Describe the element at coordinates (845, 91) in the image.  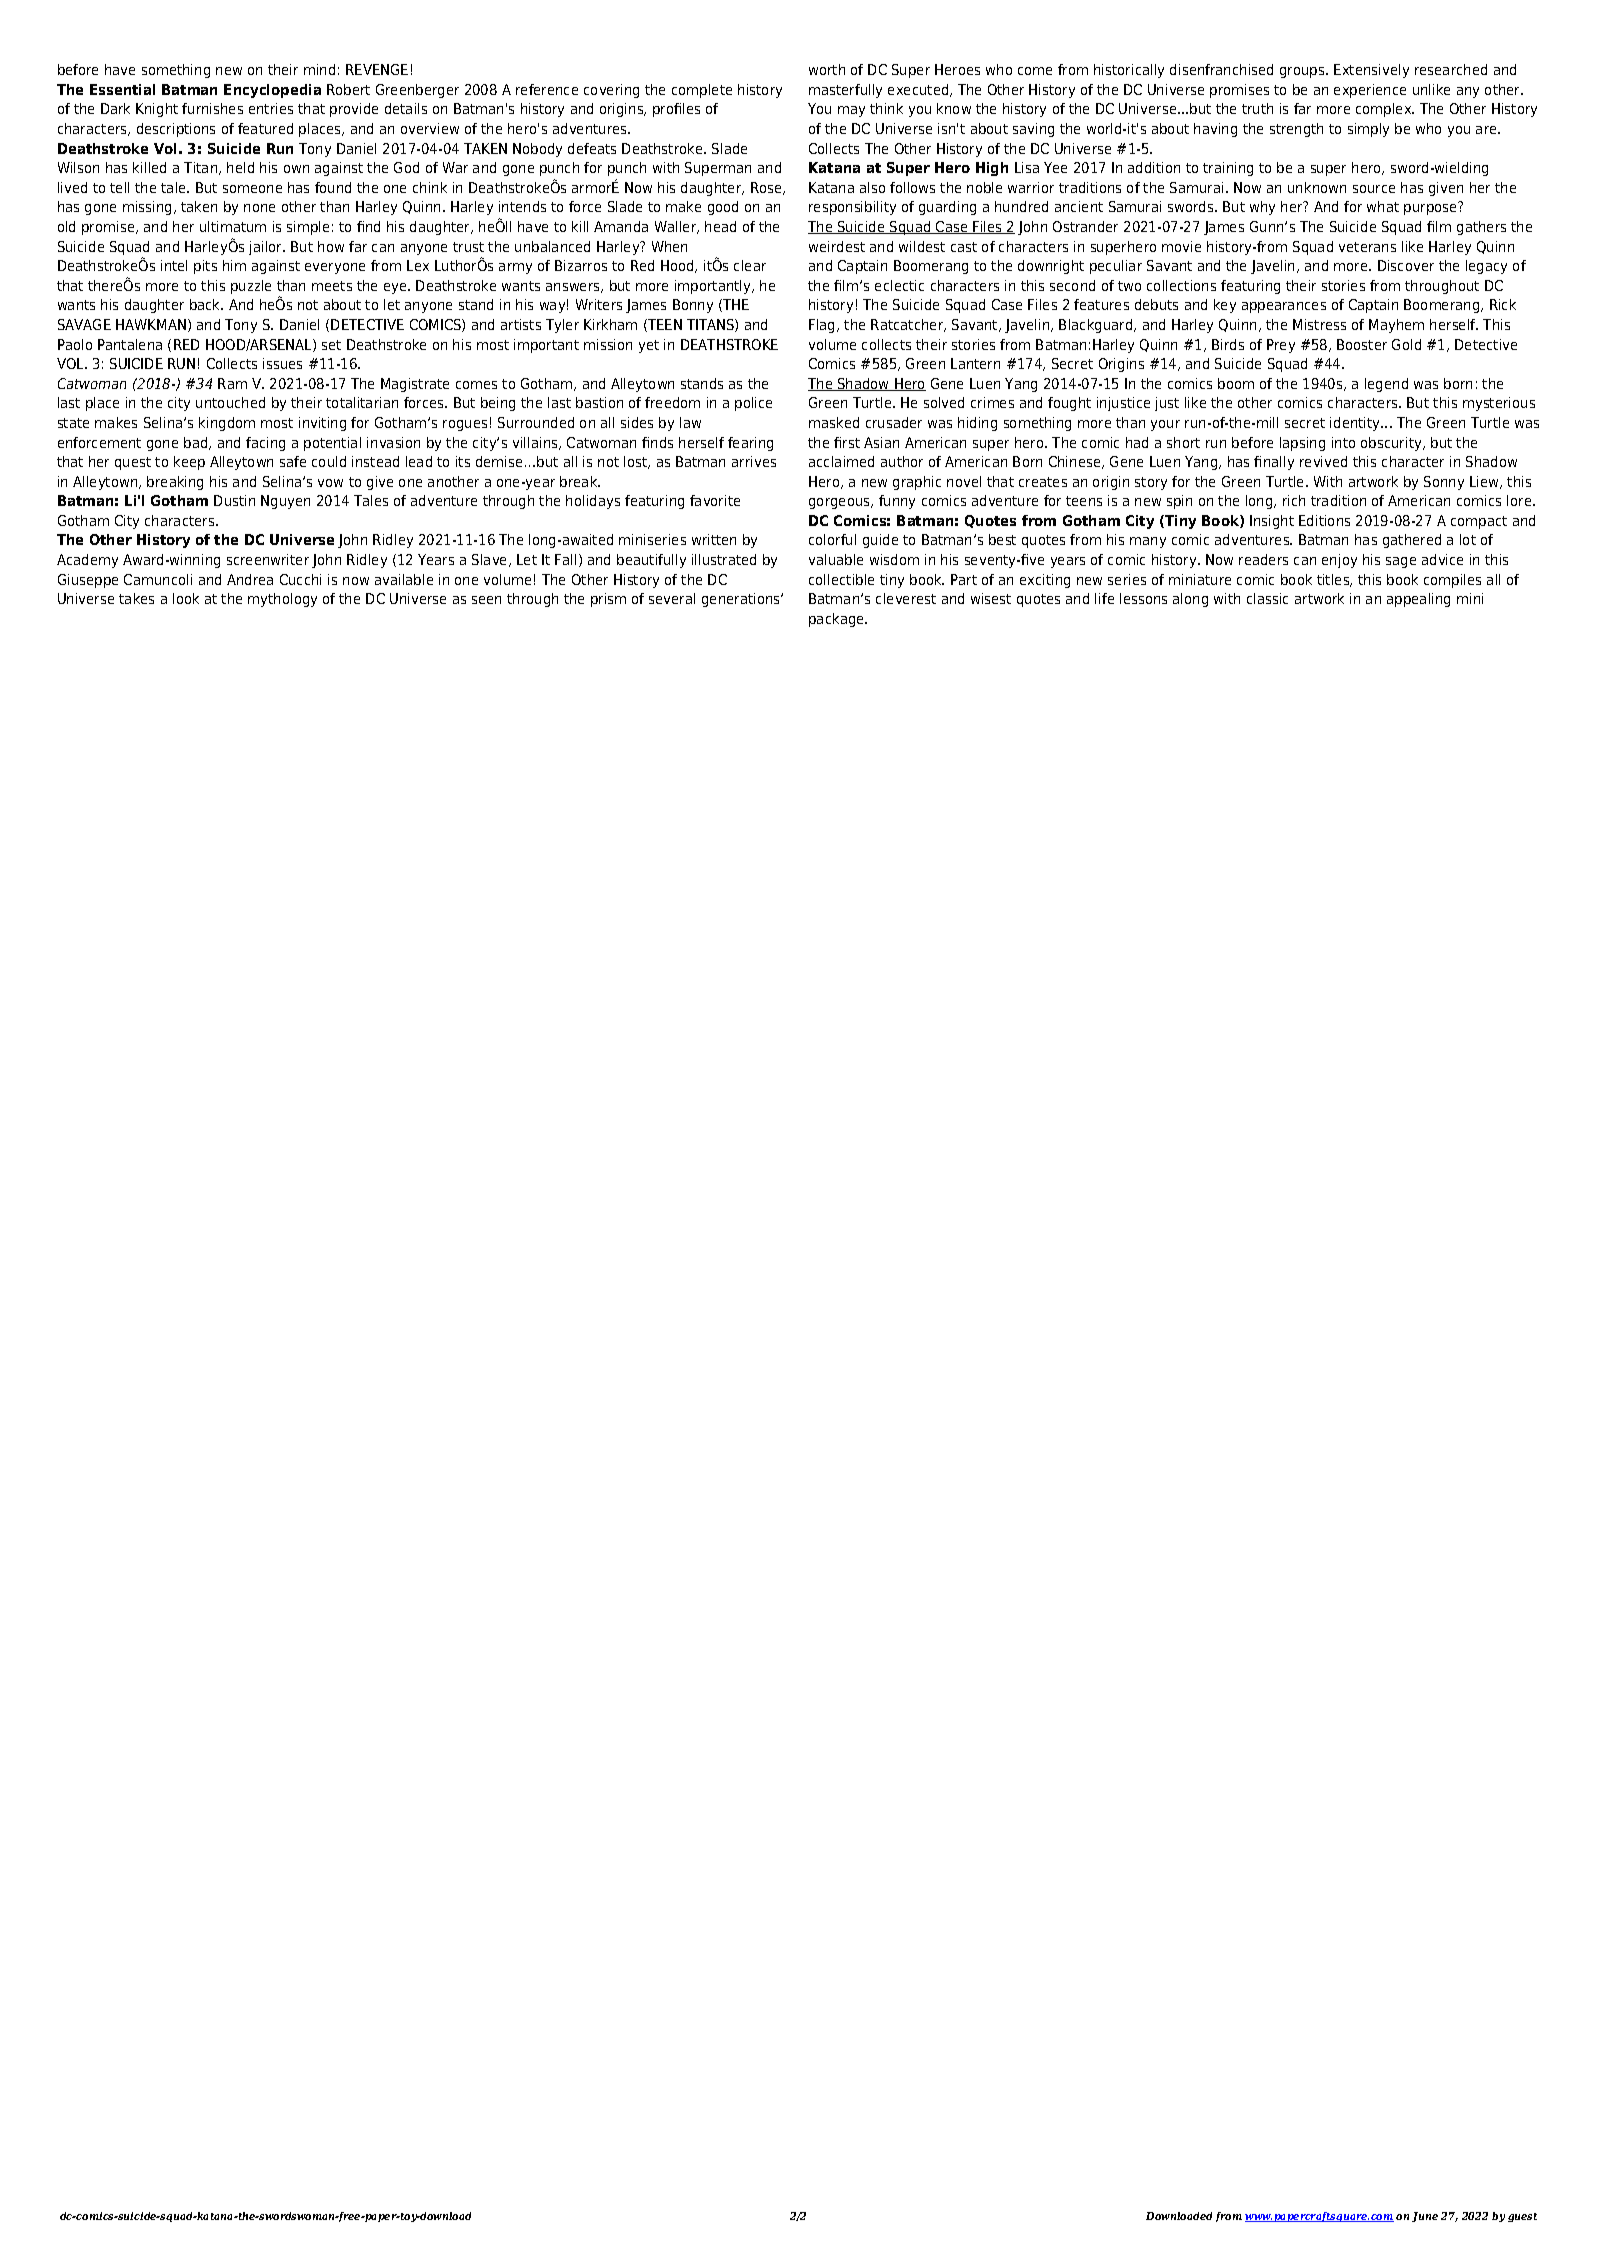
I see `masterfully` at that location.
